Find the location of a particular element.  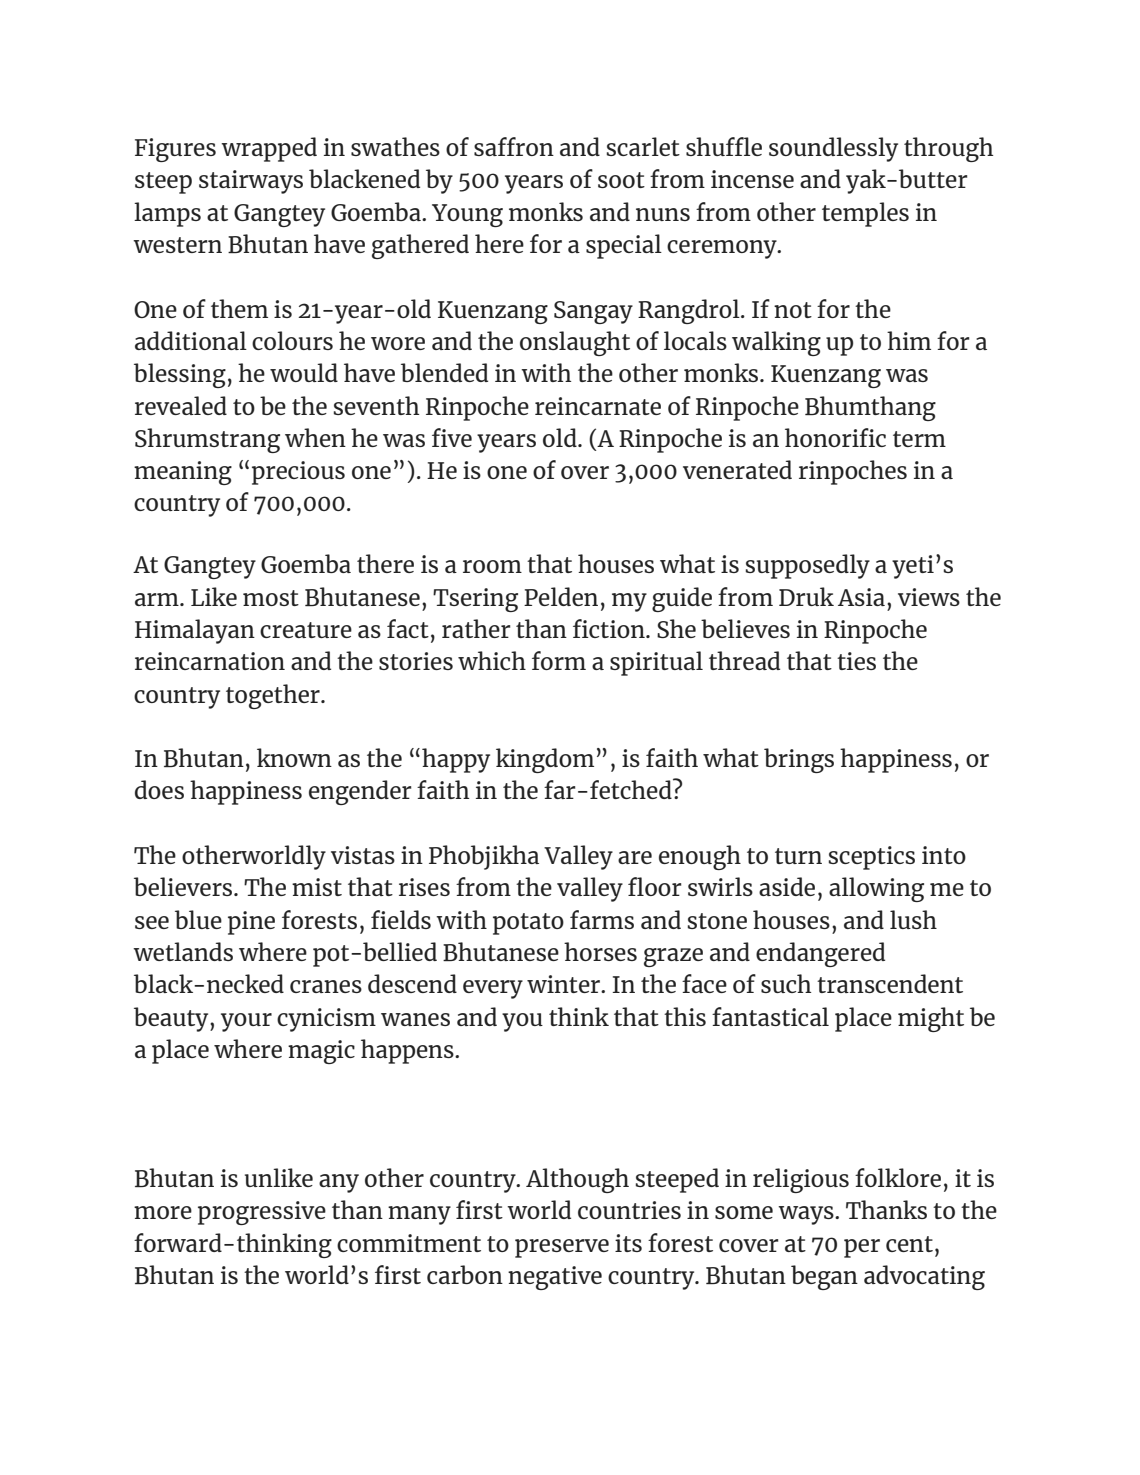

soundlessly is located at coordinates (833, 149).
